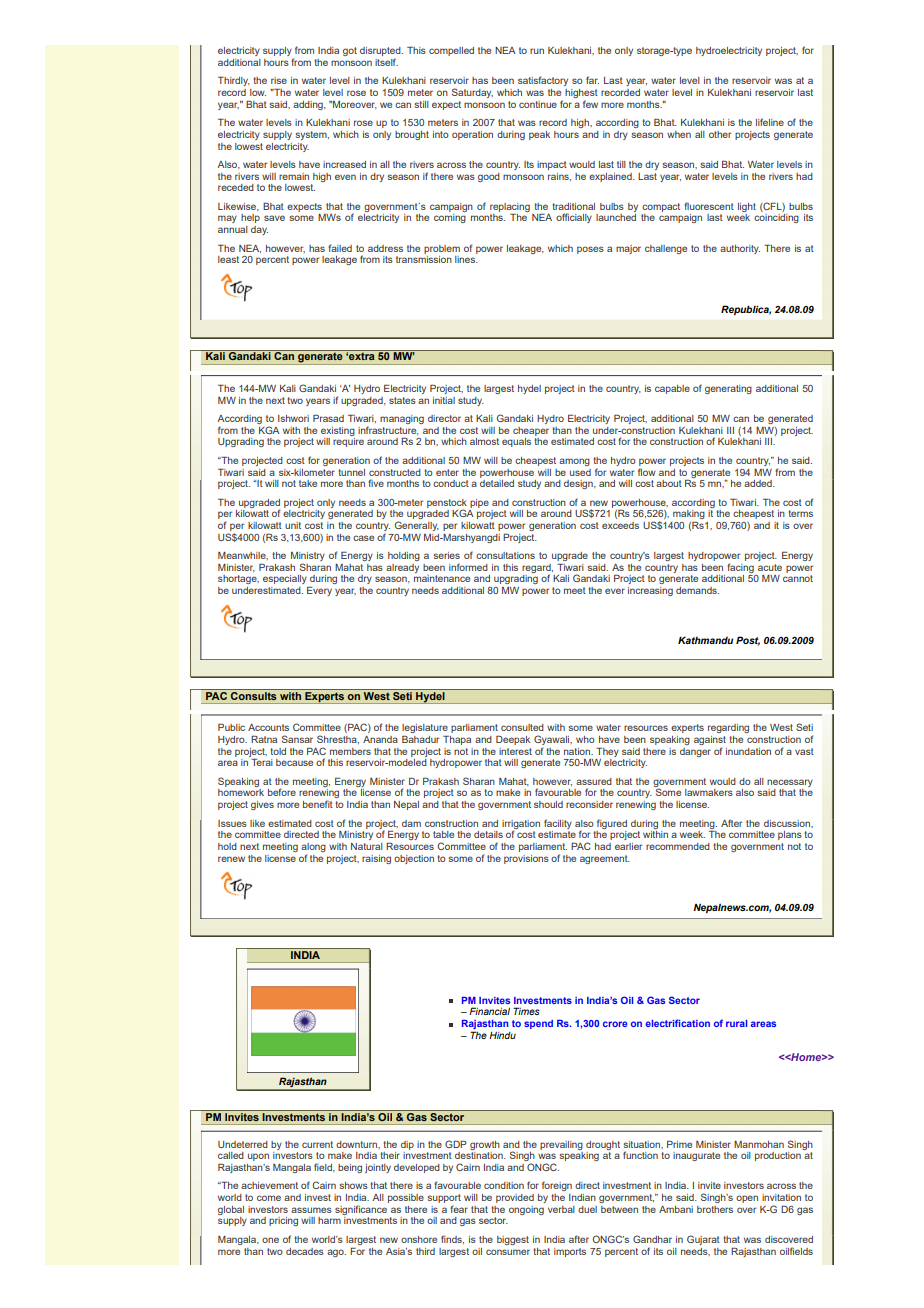  Describe the element at coordinates (770, 122) in the page. I see `lifeline` at that location.
